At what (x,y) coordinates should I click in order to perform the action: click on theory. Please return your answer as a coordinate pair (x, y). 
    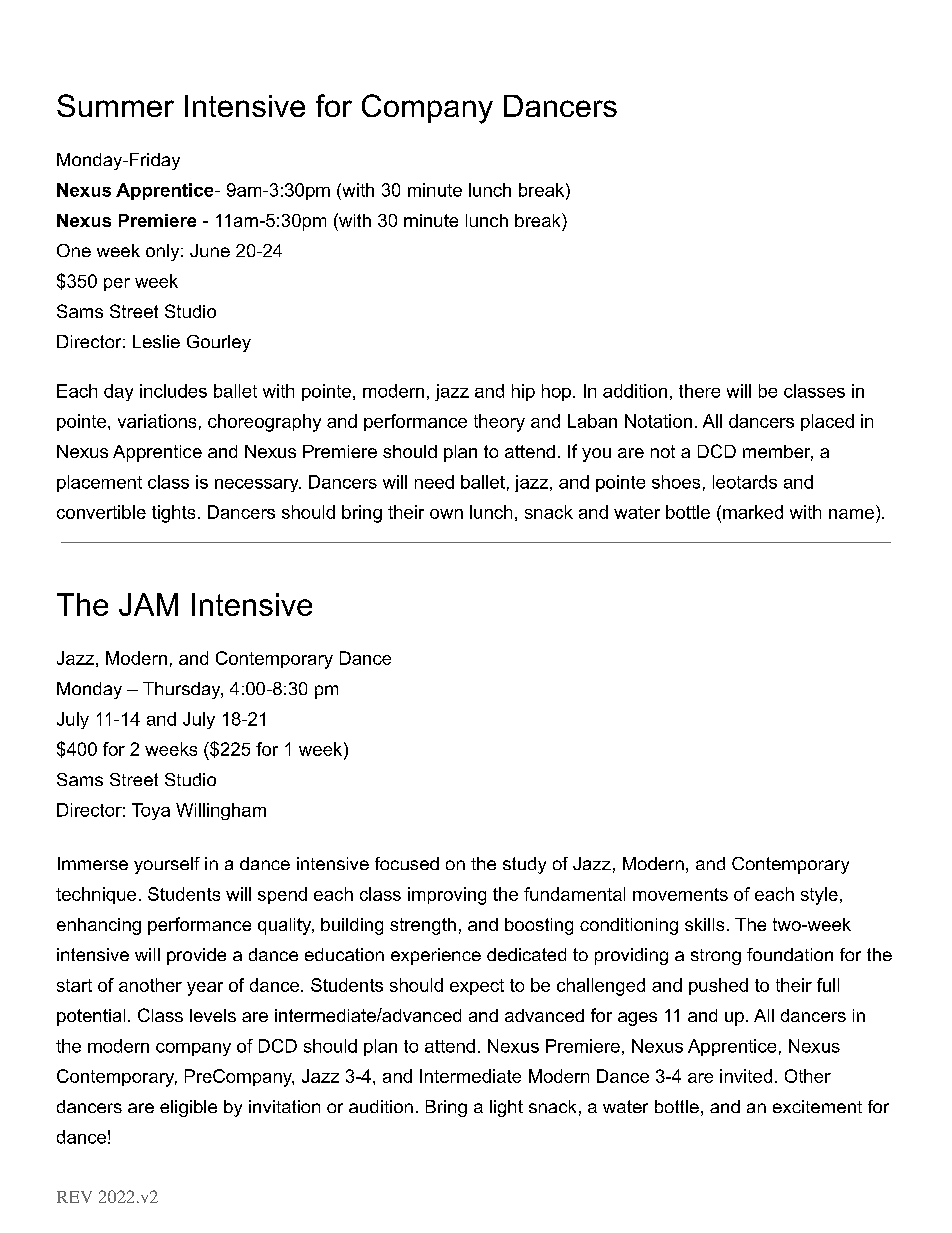
    Looking at the image, I should click on (499, 423).
